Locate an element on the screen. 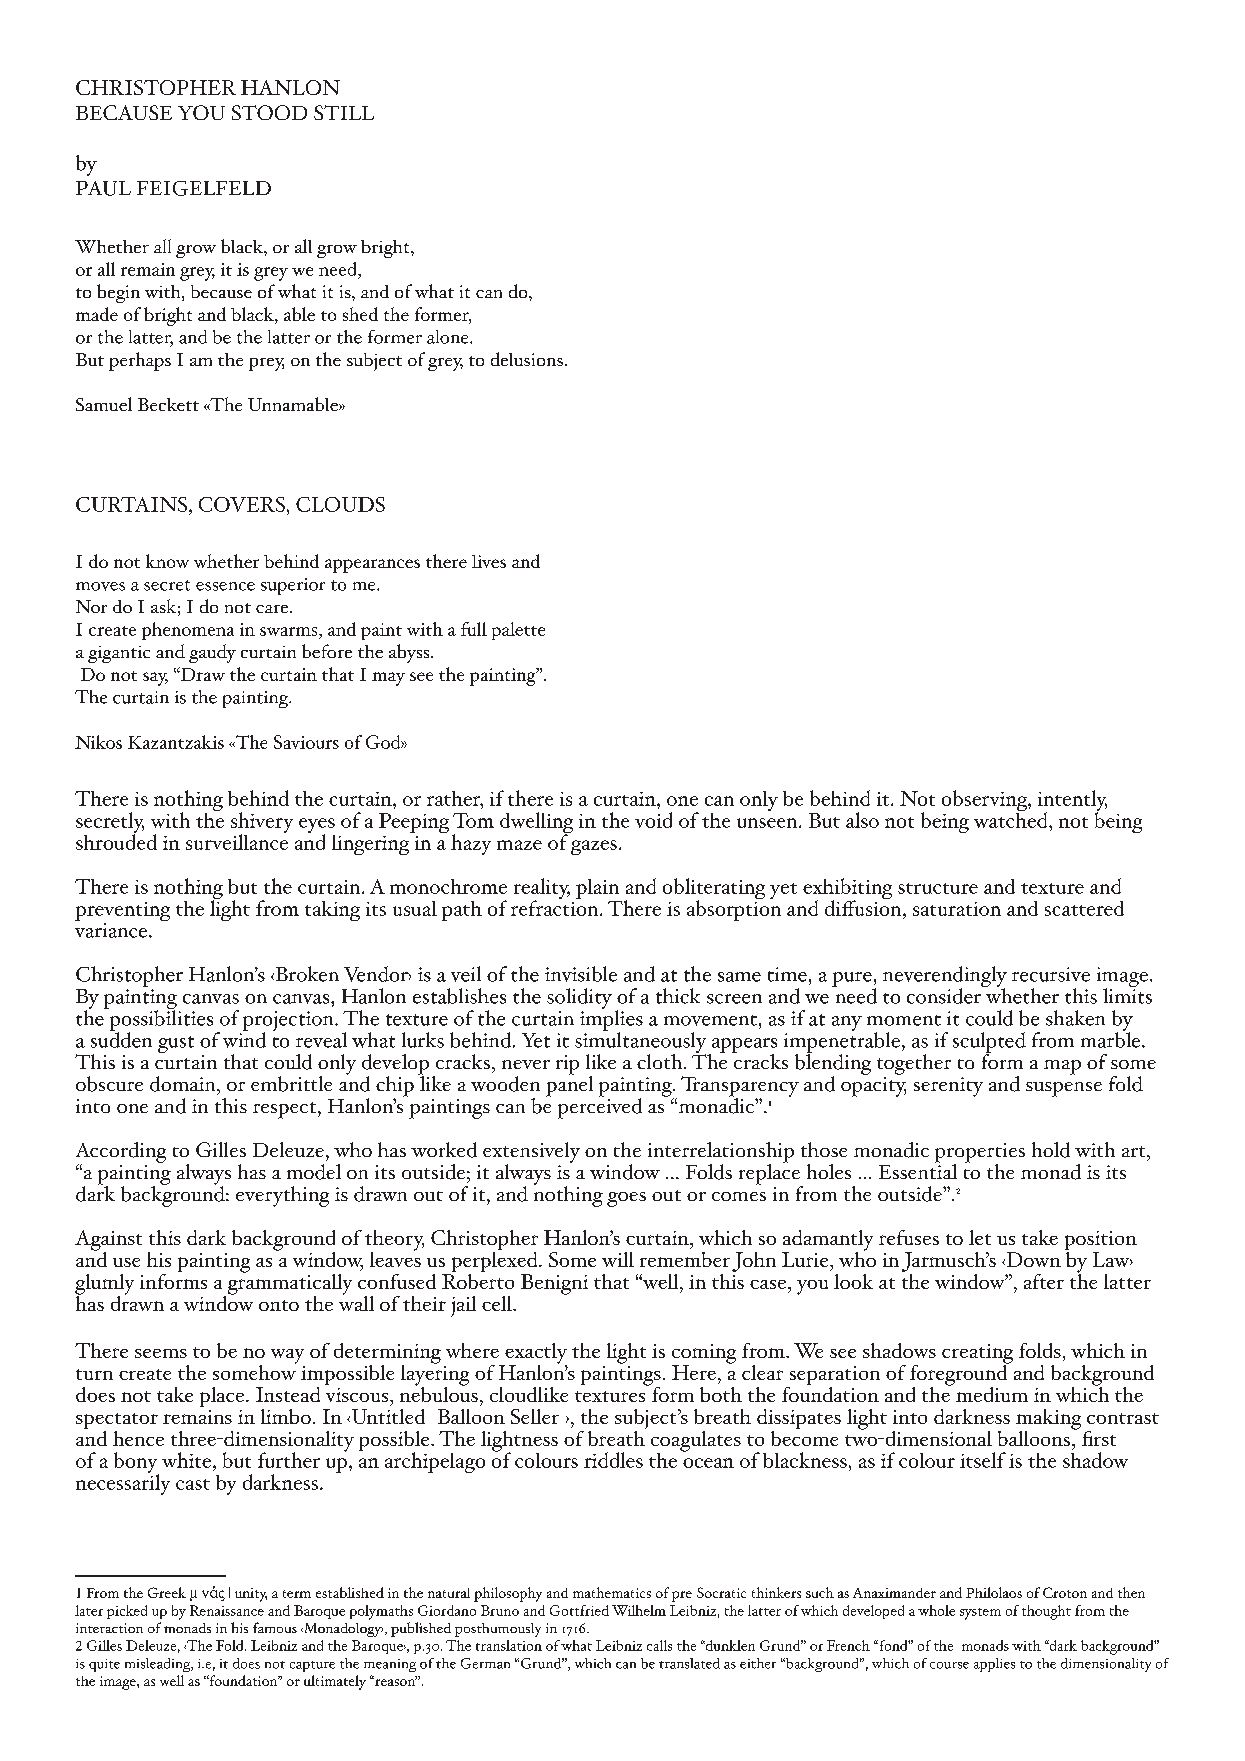 The width and height of the screenshot is (1245, 1761). Renaissance is located at coordinates (227, 1610).
